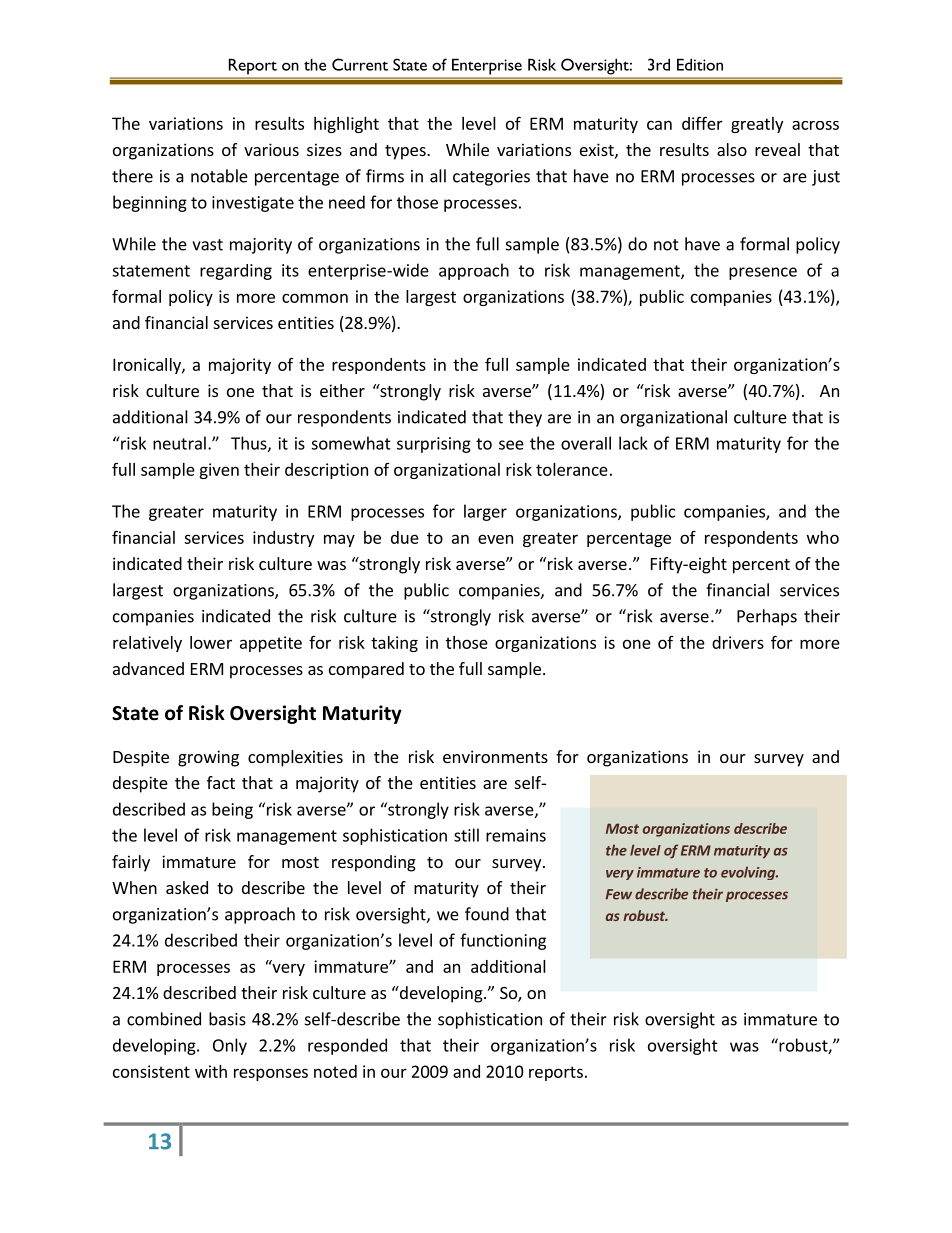 This screenshot has width=952, height=1233. I want to click on various, so click(271, 149).
